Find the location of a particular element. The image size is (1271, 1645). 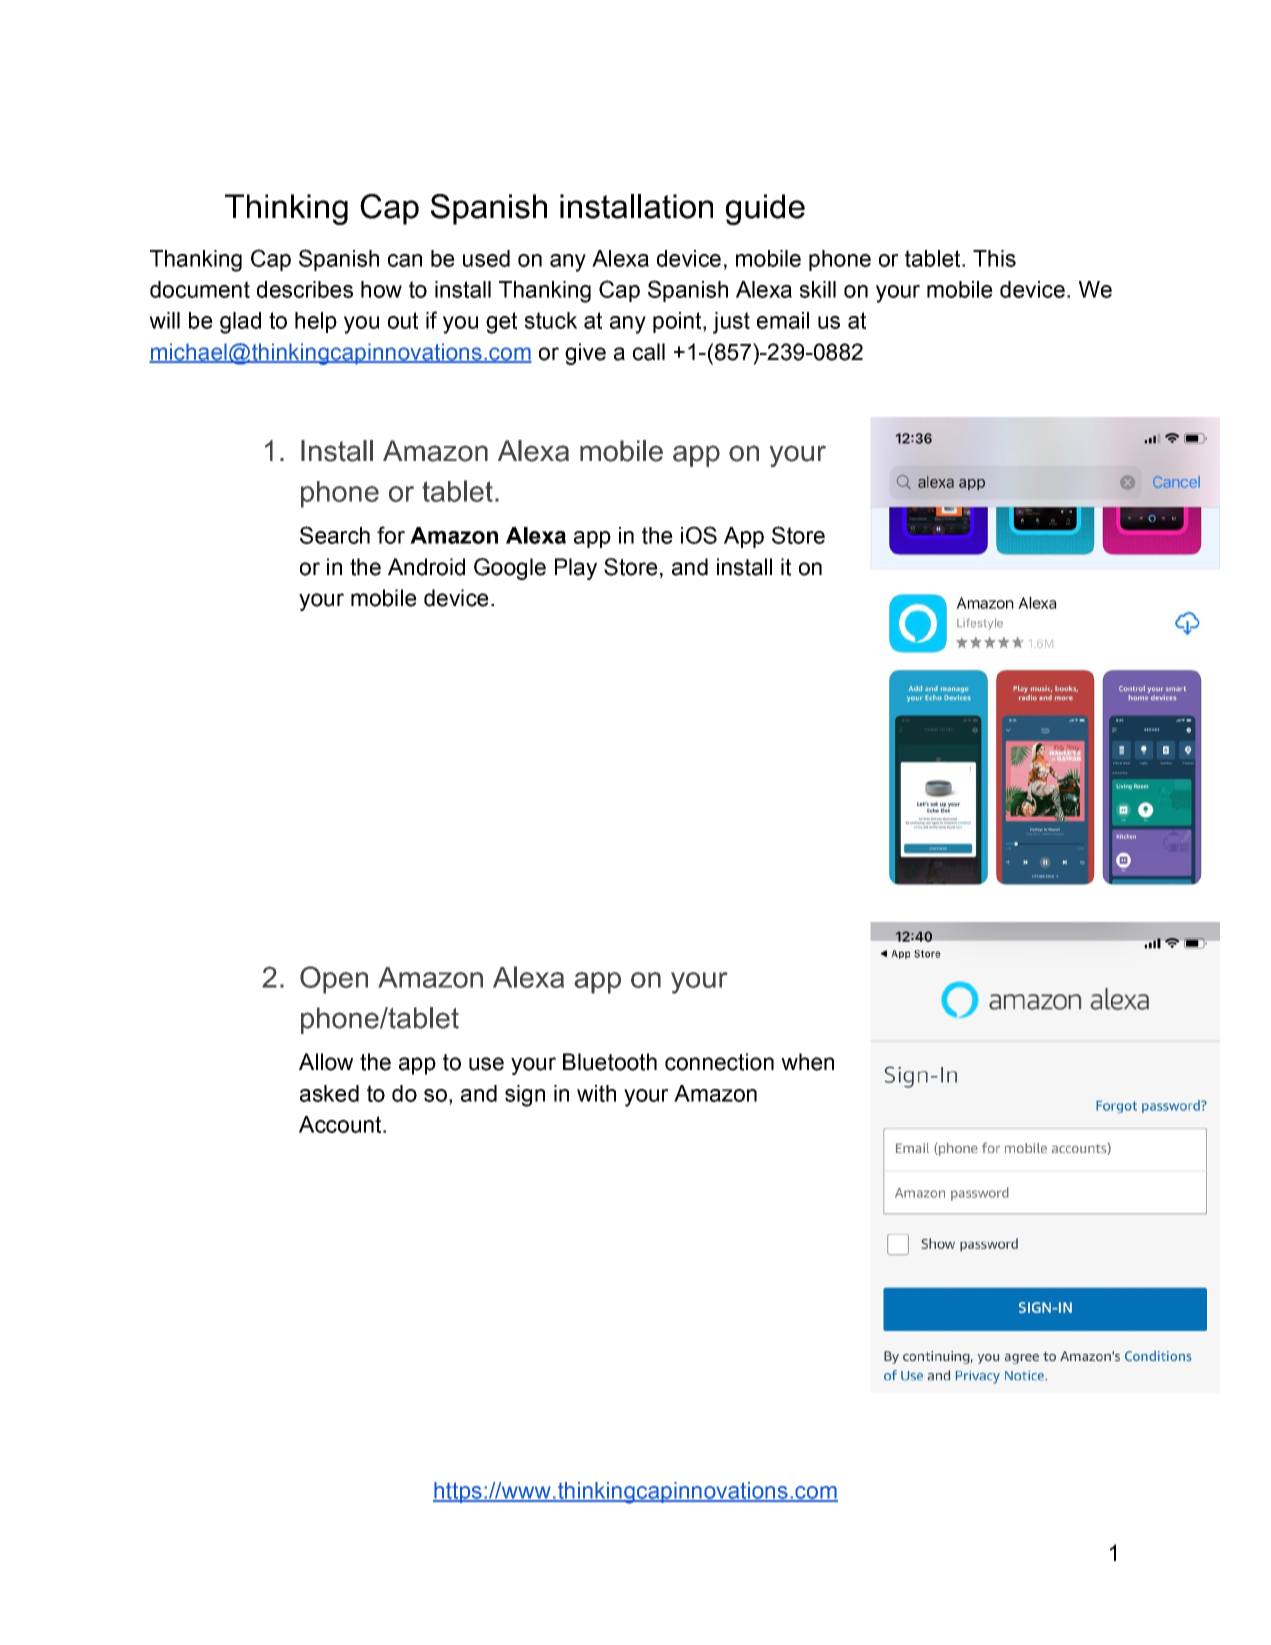

when is located at coordinates (807, 1062).
